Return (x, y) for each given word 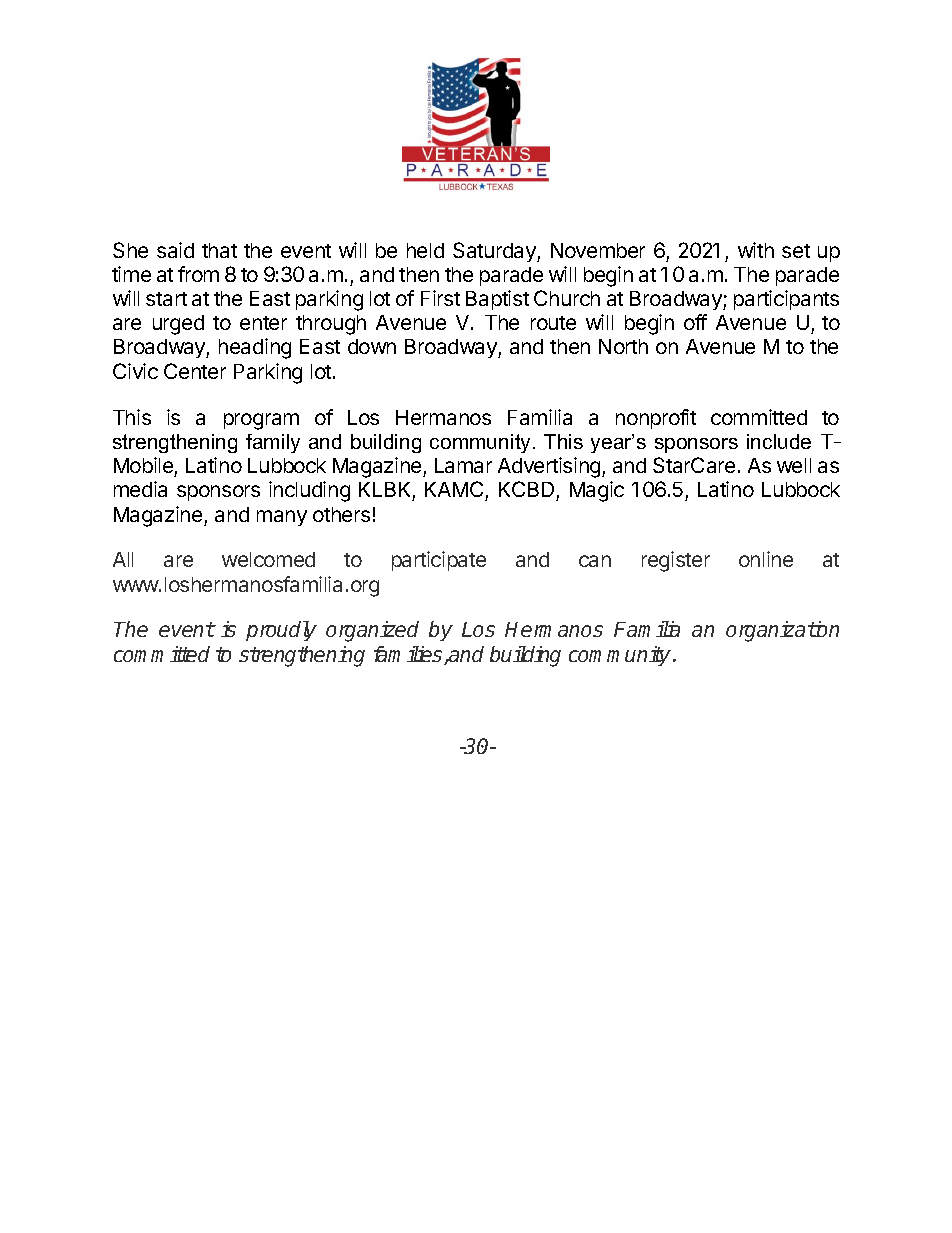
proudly (281, 631)
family (273, 443)
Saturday (495, 252)
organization (782, 631)
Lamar (463, 465)
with (756, 250)
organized (372, 631)
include (779, 441)
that (219, 250)
